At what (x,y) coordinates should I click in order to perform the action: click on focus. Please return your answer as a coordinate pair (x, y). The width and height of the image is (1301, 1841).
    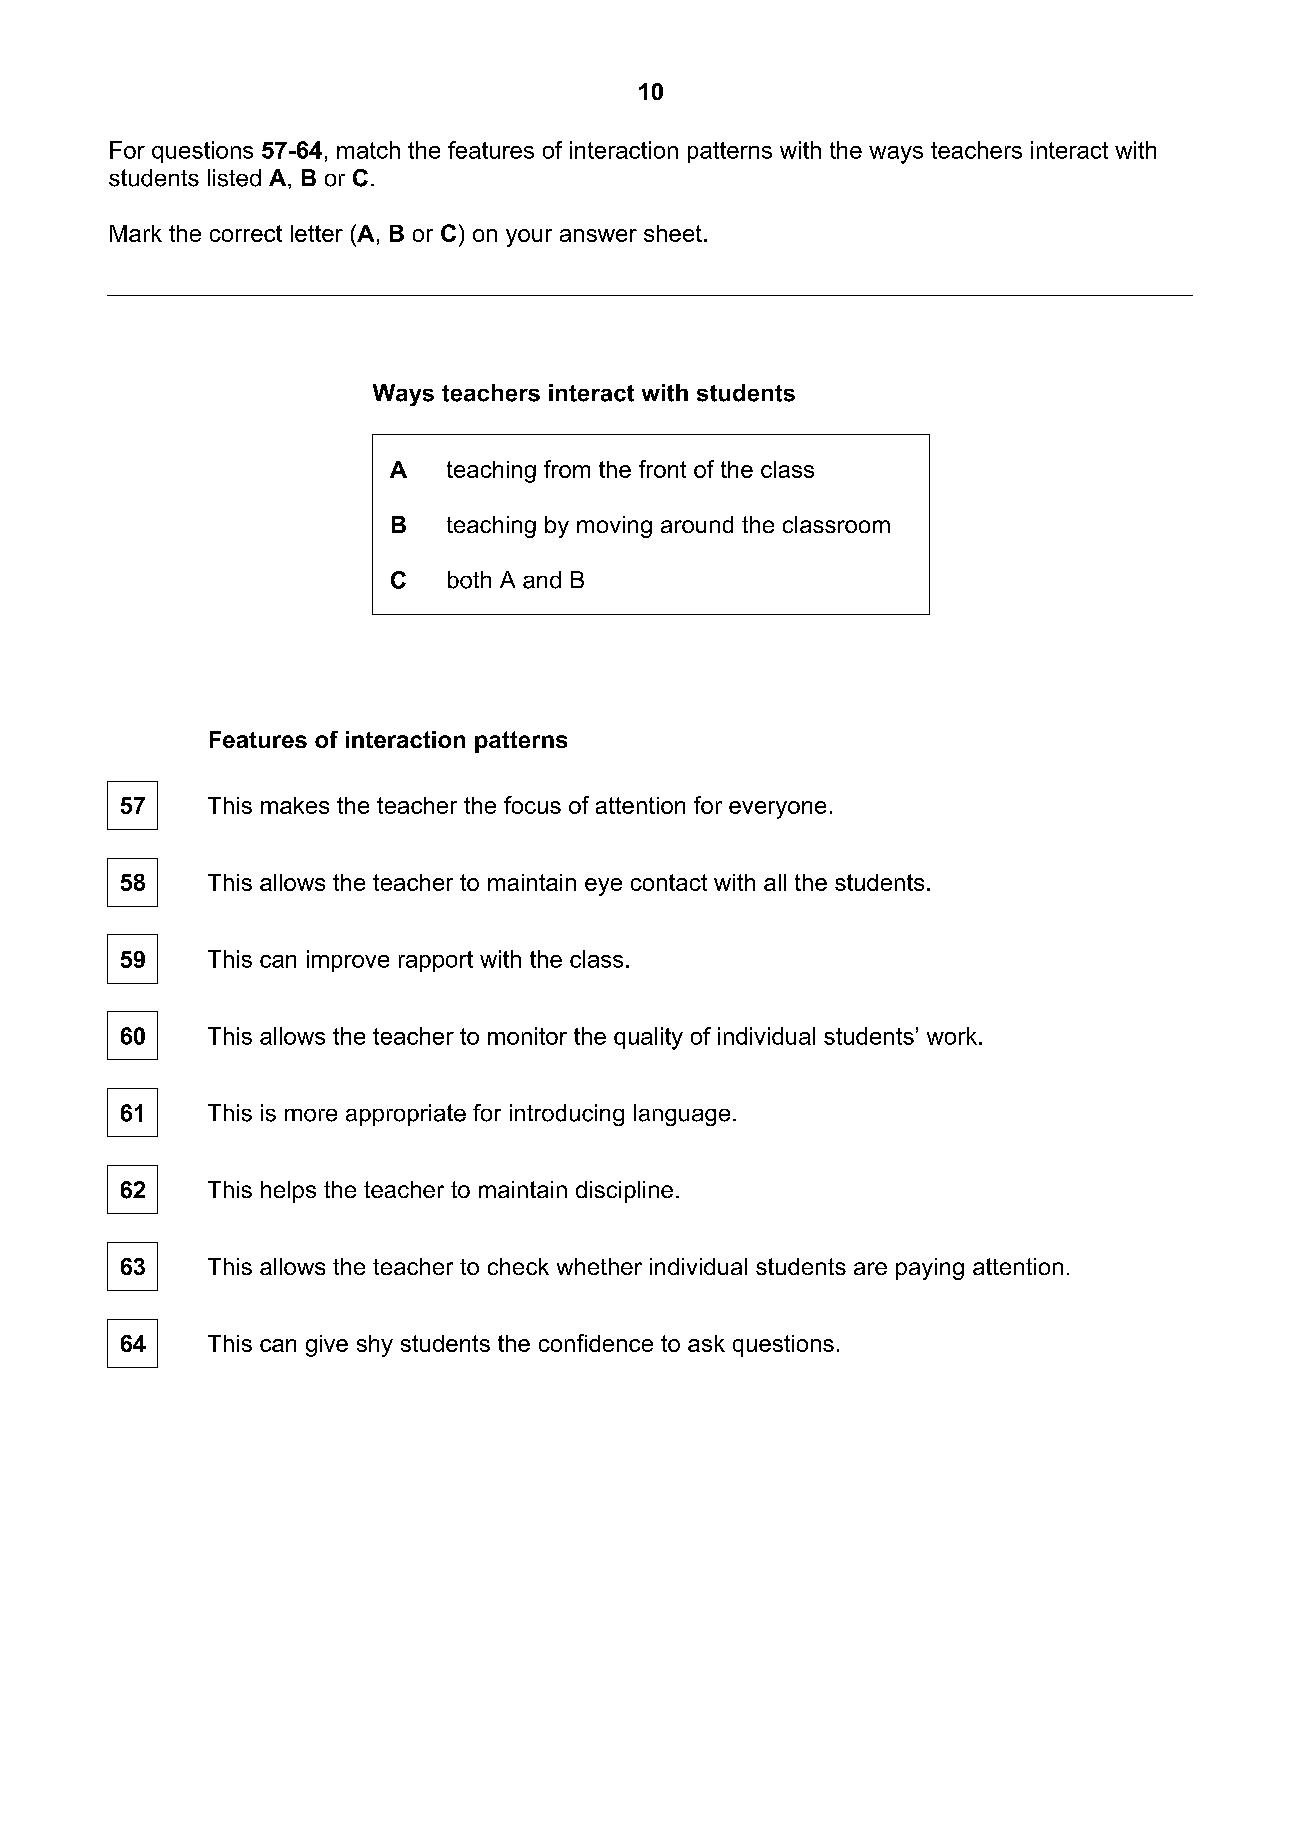
    Looking at the image, I should click on (532, 805).
